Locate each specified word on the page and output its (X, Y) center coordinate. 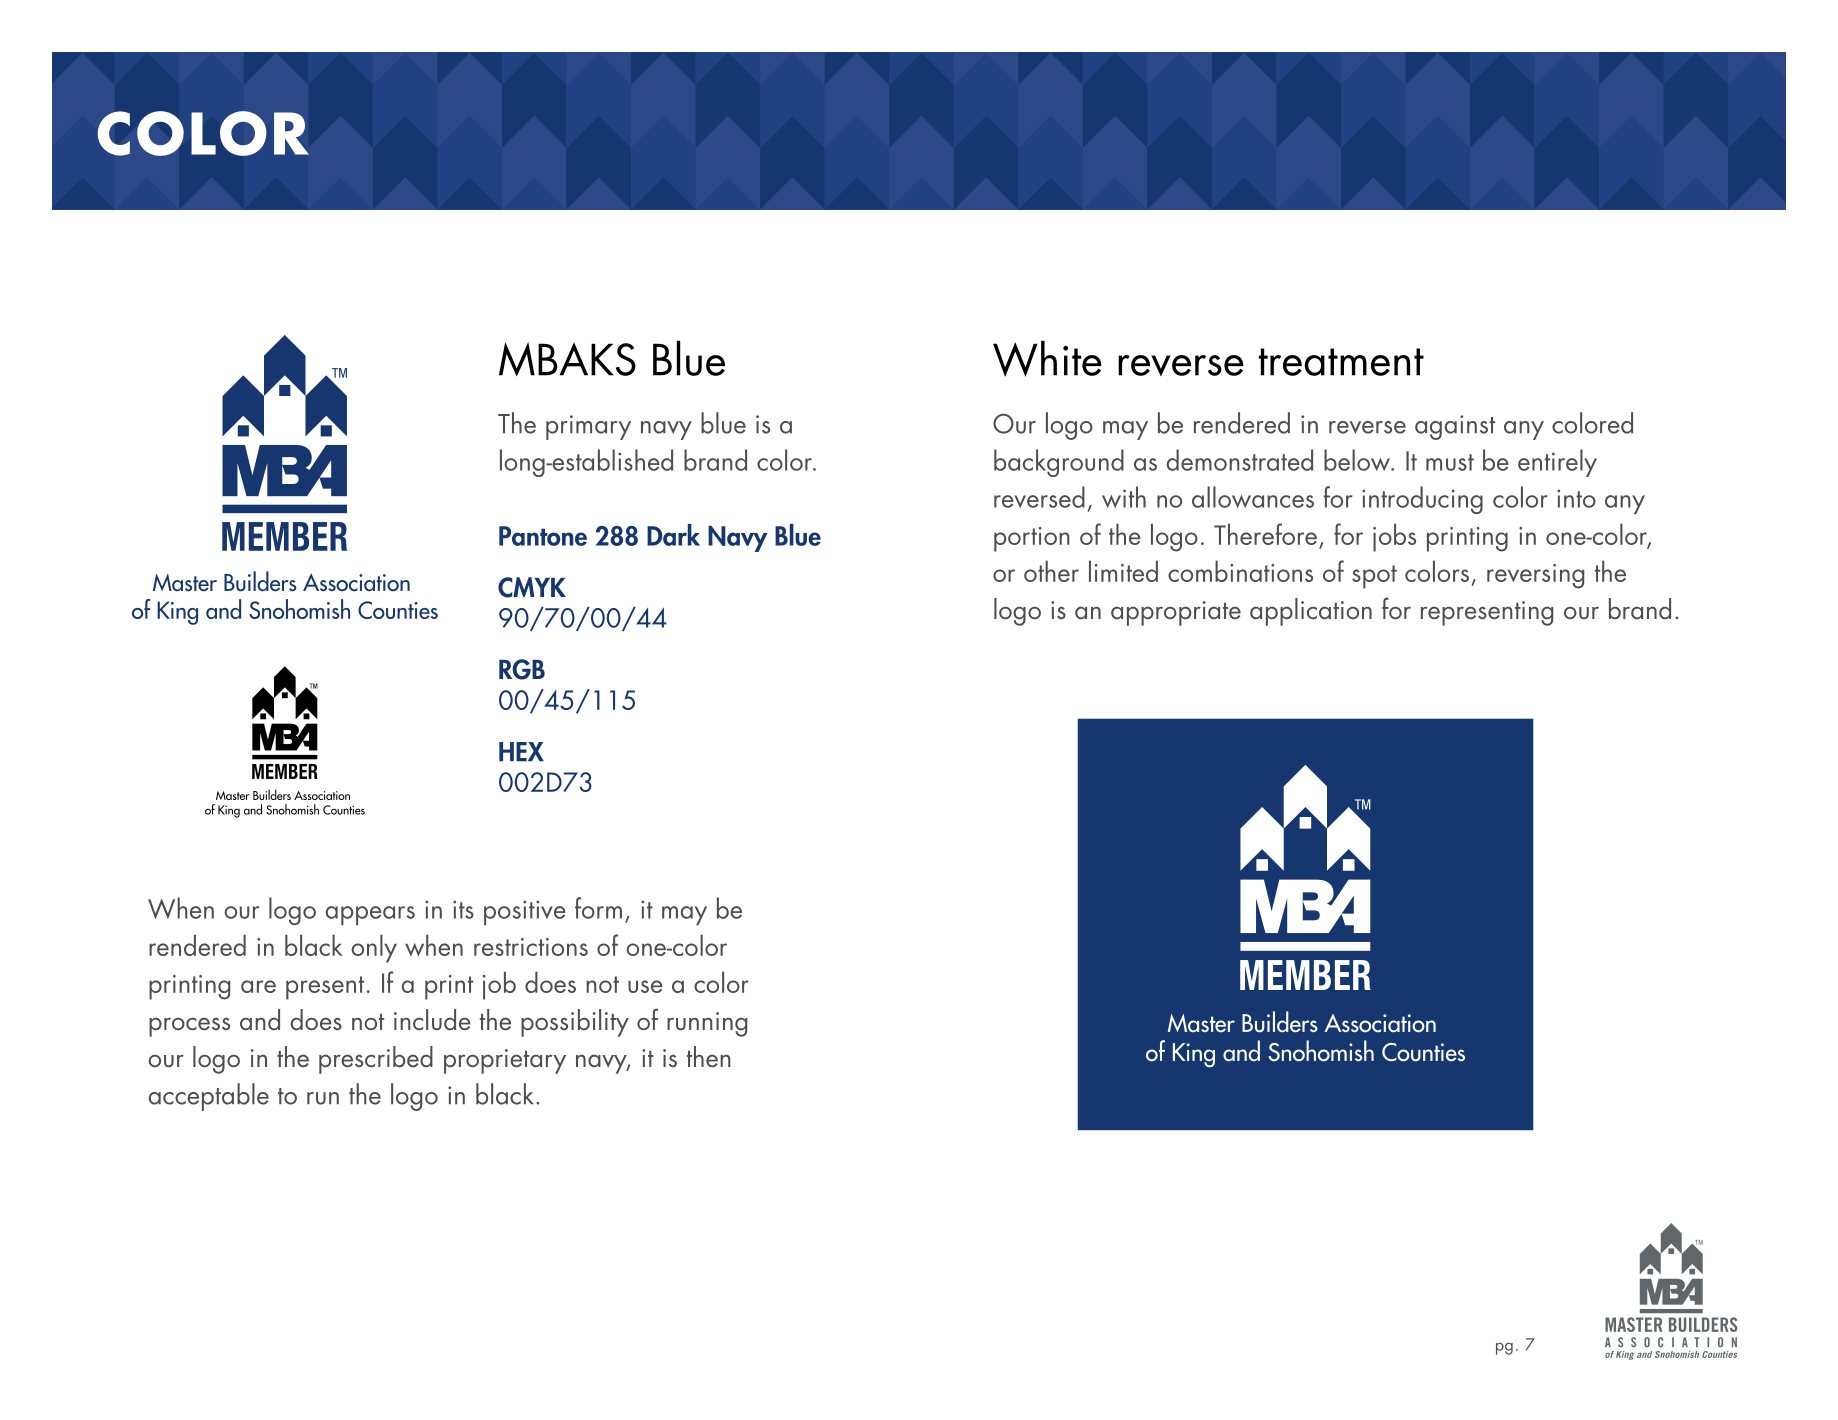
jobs (1394, 537)
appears (370, 915)
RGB (522, 669)
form (598, 908)
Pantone (543, 536)
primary (588, 427)
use (645, 986)
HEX (521, 751)
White (1047, 358)
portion (1032, 539)
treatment (1341, 362)
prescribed (376, 1060)
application (1311, 612)
